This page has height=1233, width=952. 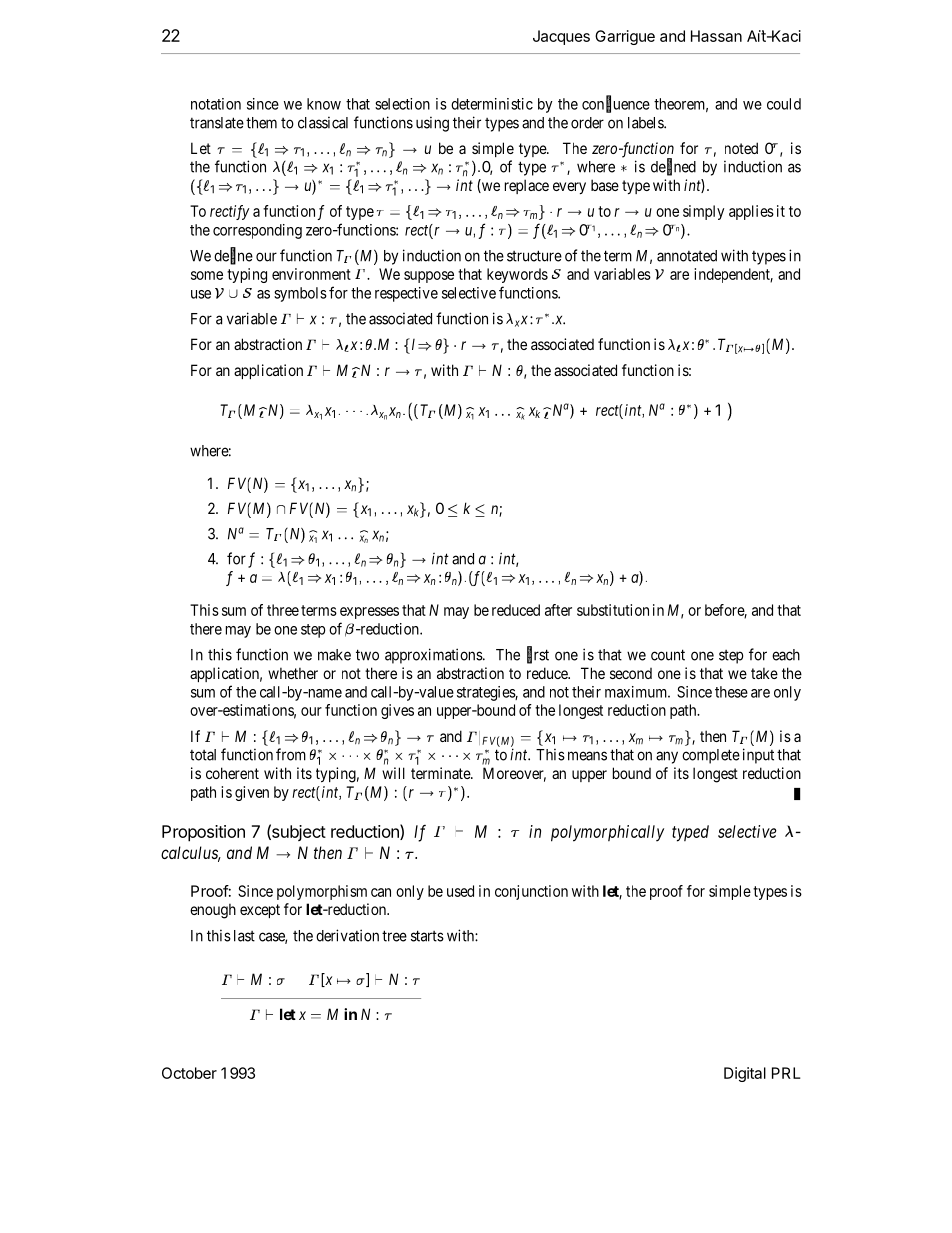 What do you see at coordinates (716, 36) in the page?
I see `Hassan` at bounding box center [716, 36].
